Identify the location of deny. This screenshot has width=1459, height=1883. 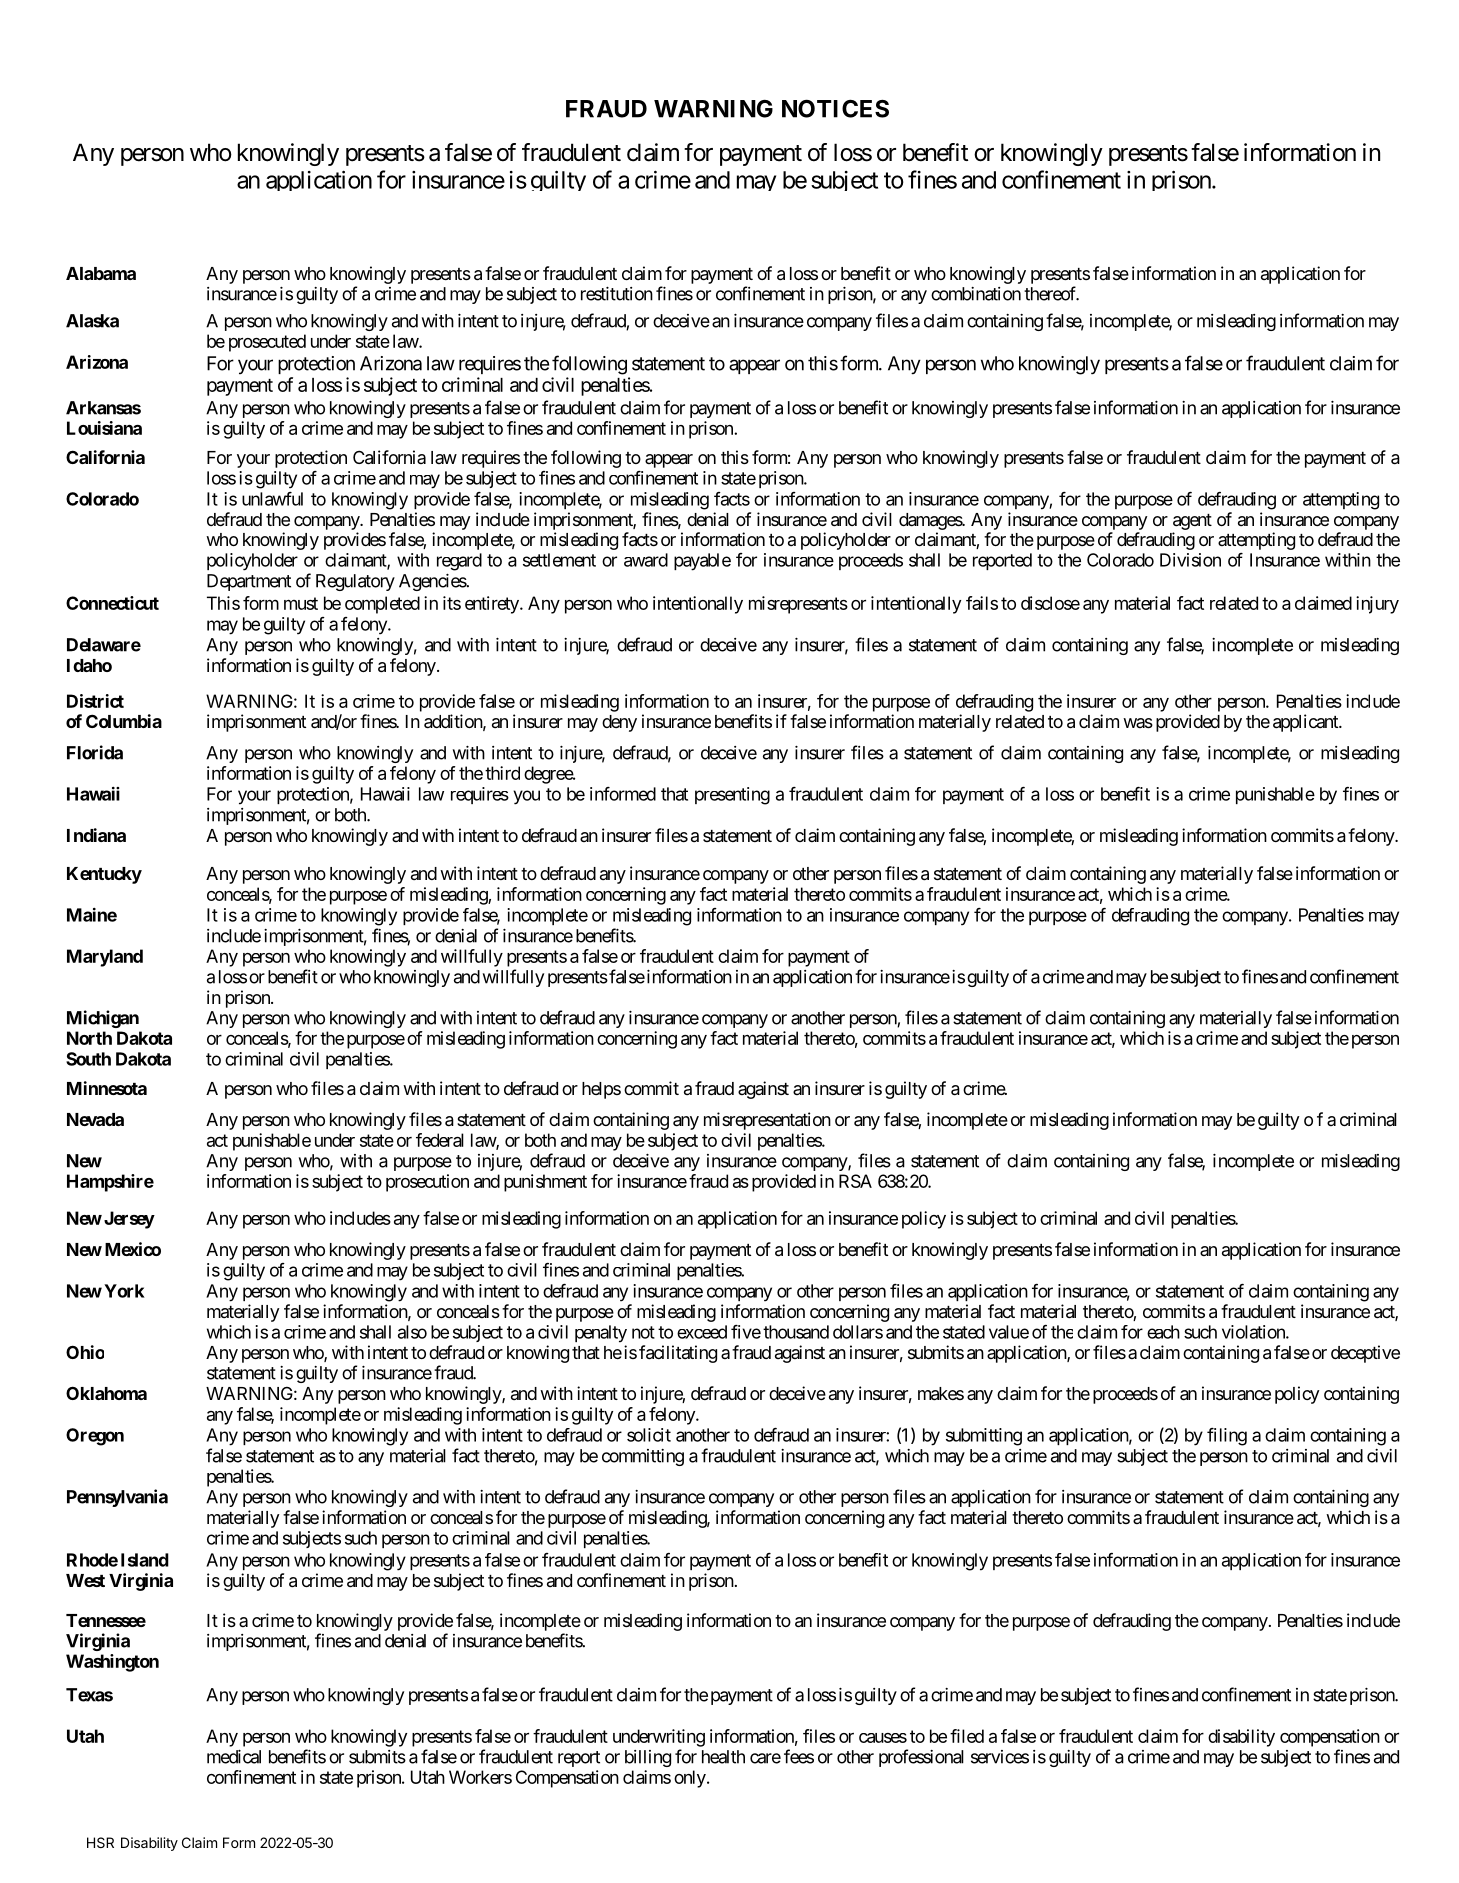
(619, 723).
